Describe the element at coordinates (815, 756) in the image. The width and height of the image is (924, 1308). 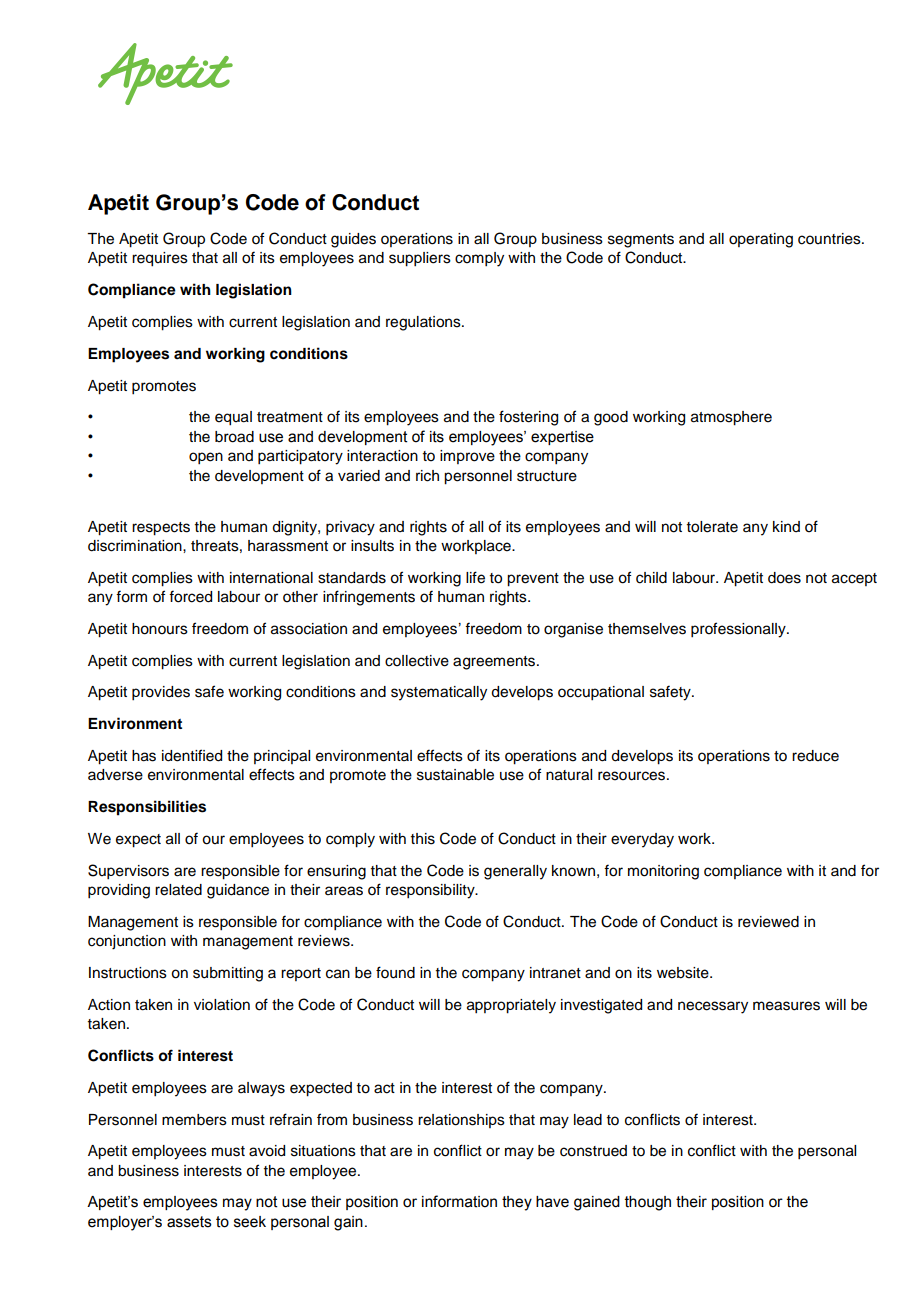
I see `reduce` at that location.
